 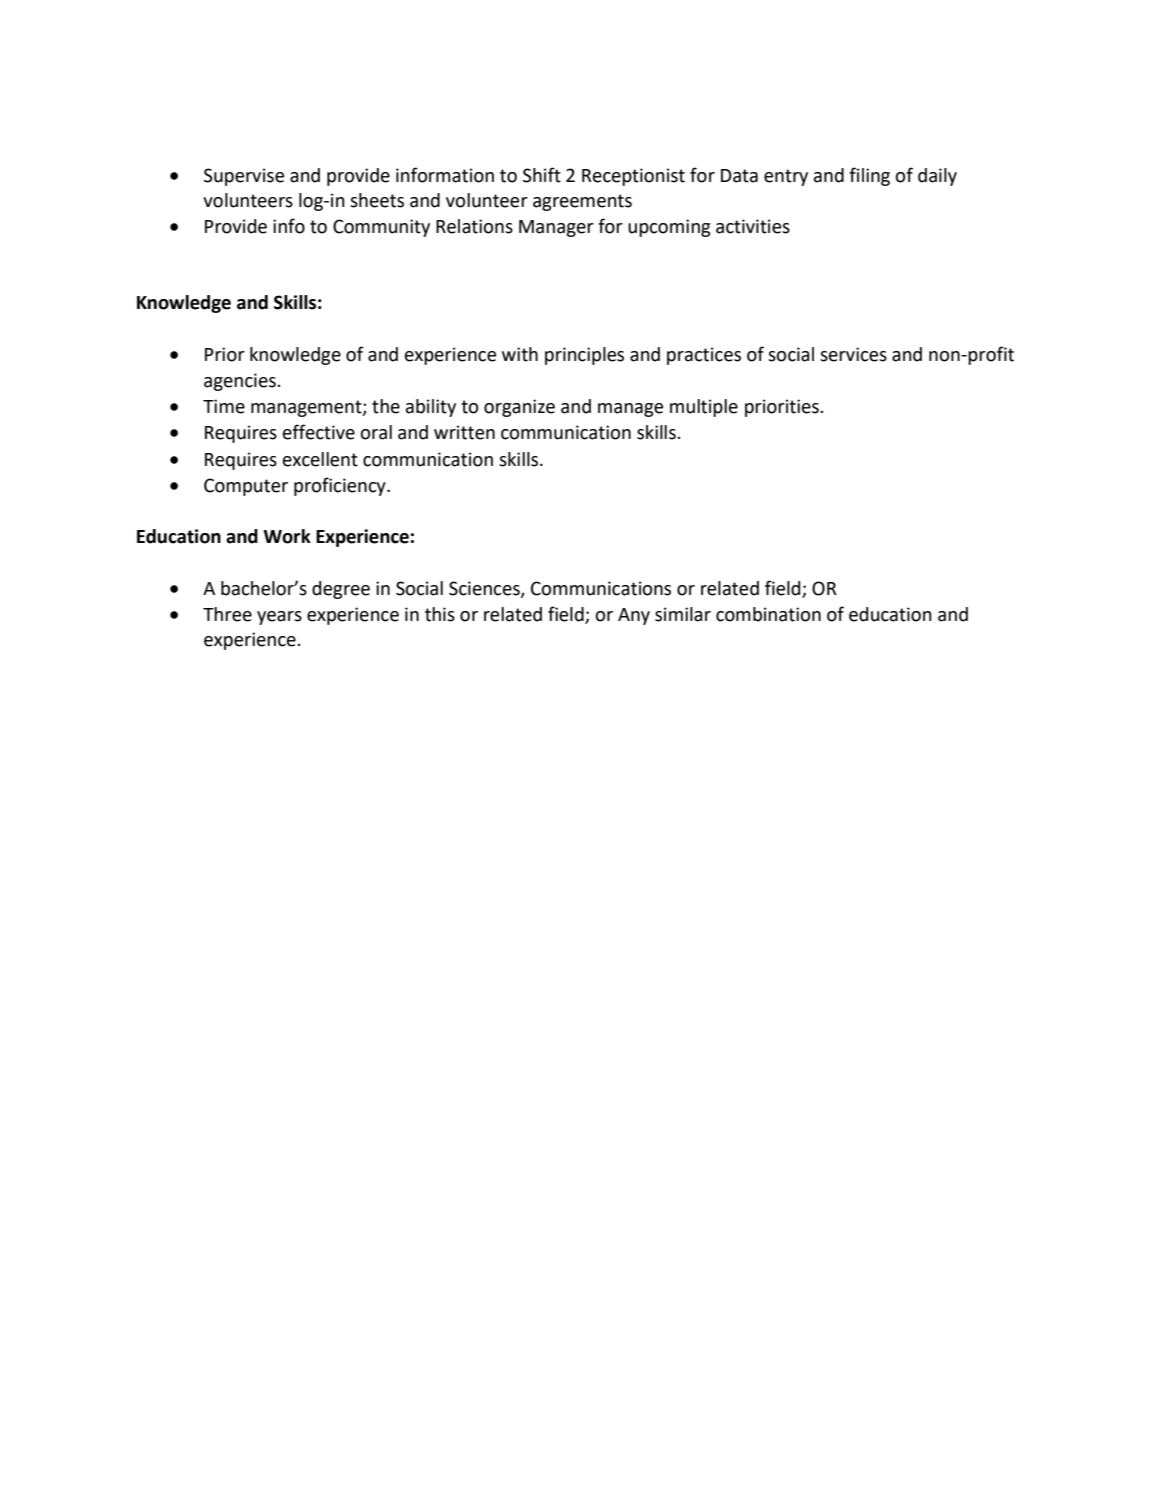 I want to click on Any, so click(x=634, y=616).
